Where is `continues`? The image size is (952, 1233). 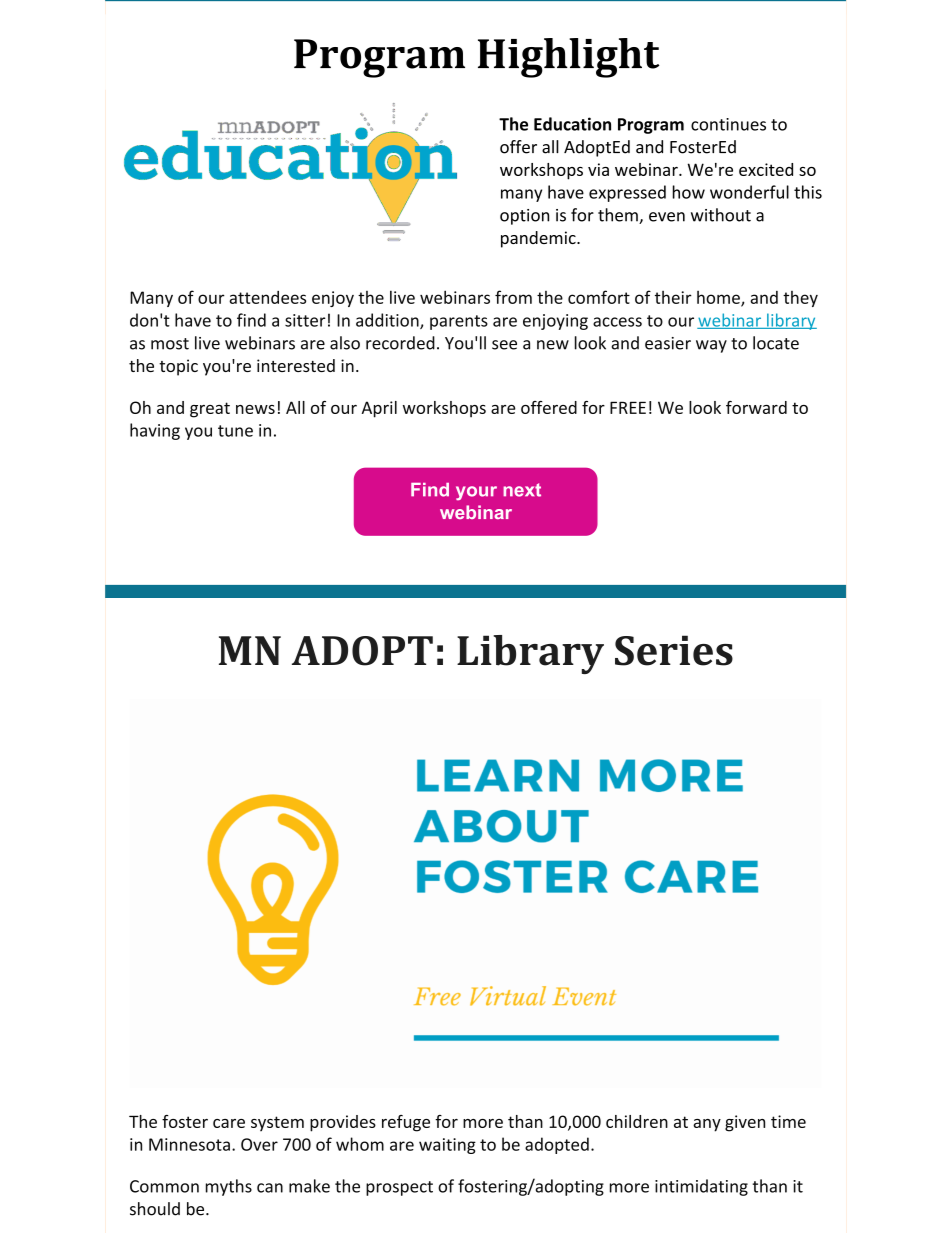
continues is located at coordinates (728, 124).
